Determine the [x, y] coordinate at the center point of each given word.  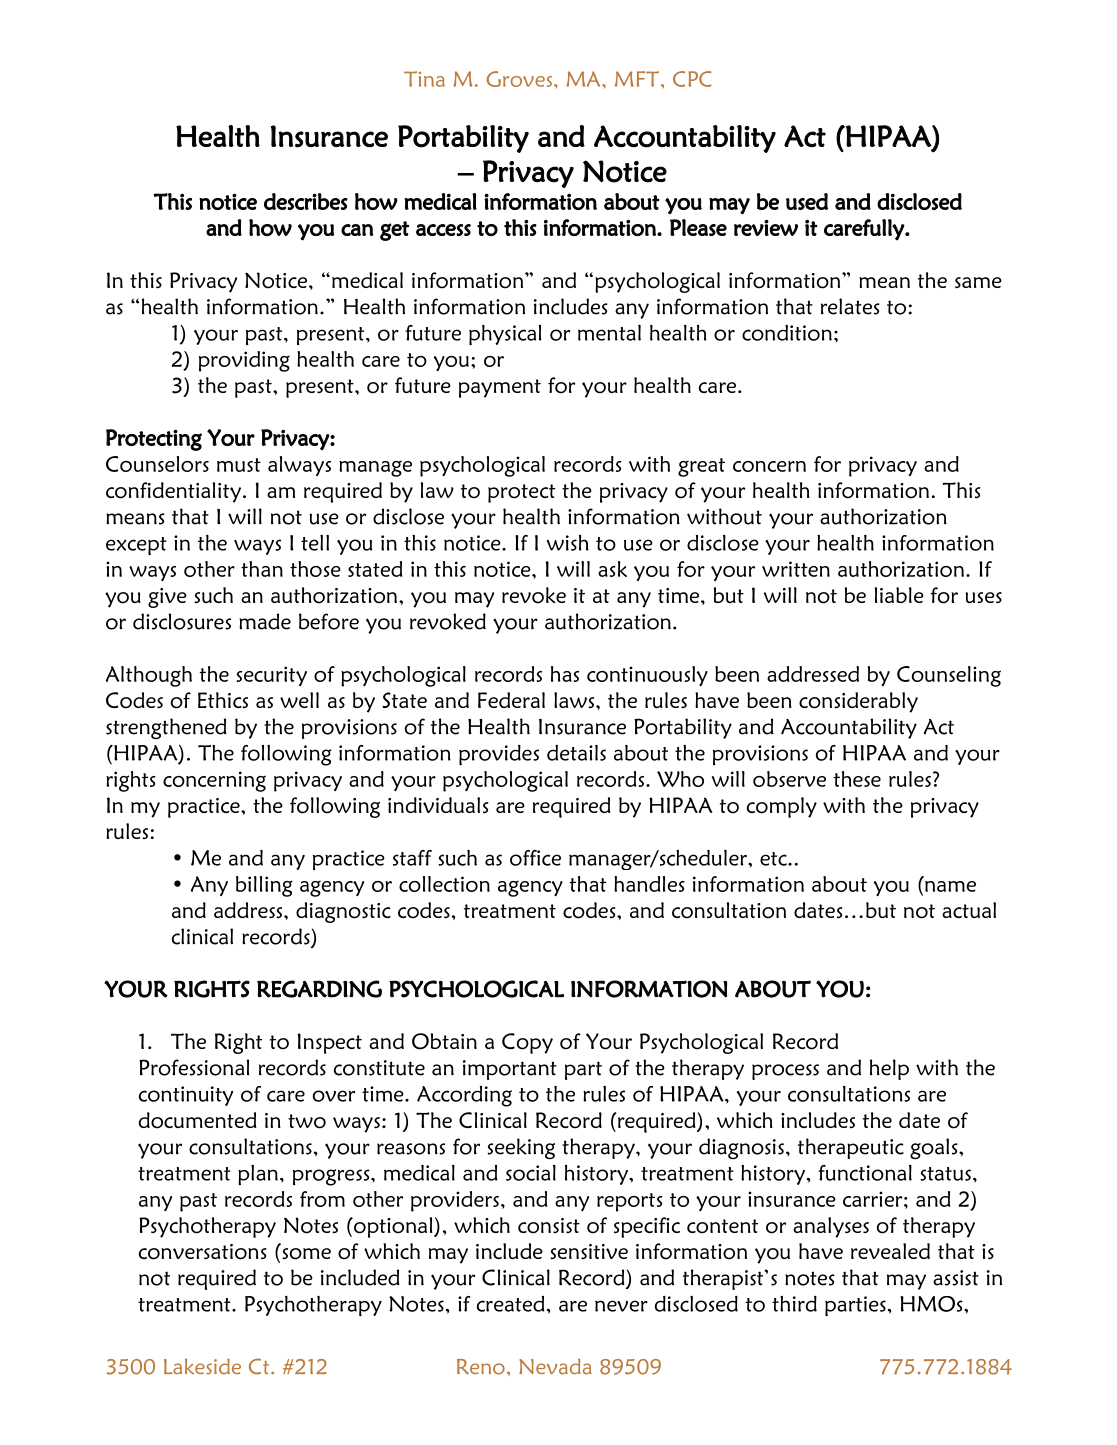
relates [850, 306]
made [265, 621]
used [807, 201]
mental [609, 333]
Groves [520, 79]
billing [264, 886]
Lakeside [202, 1366]
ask [612, 569]
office [535, 858]
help [889, 1069]
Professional [194, 1067]
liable [899, 595]
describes [306, 201]
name [950, 886]
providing [244, 361]
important [510, 1070]
